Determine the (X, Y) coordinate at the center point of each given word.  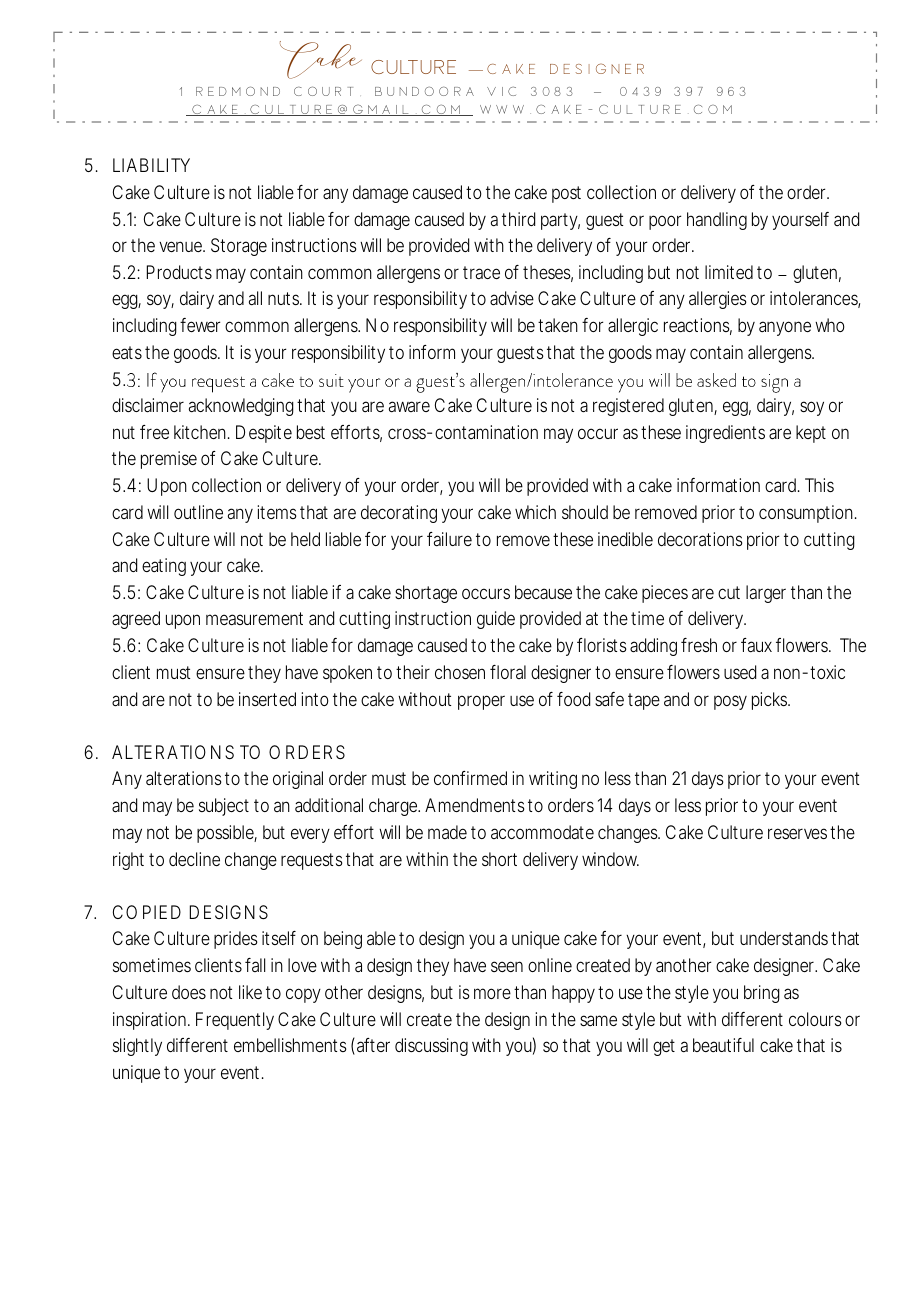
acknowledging (241, 407)
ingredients (725, 434)
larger (766, 594)
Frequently (235, 1021)
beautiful (723, 1045)
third (518, 219)
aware (409, 406)
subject (224, 807)
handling (717, 221)
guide (496, 620)
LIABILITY (151, 165)
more (492, 993)
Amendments (475, 805)
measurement (254, 618)
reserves (799, 833)
